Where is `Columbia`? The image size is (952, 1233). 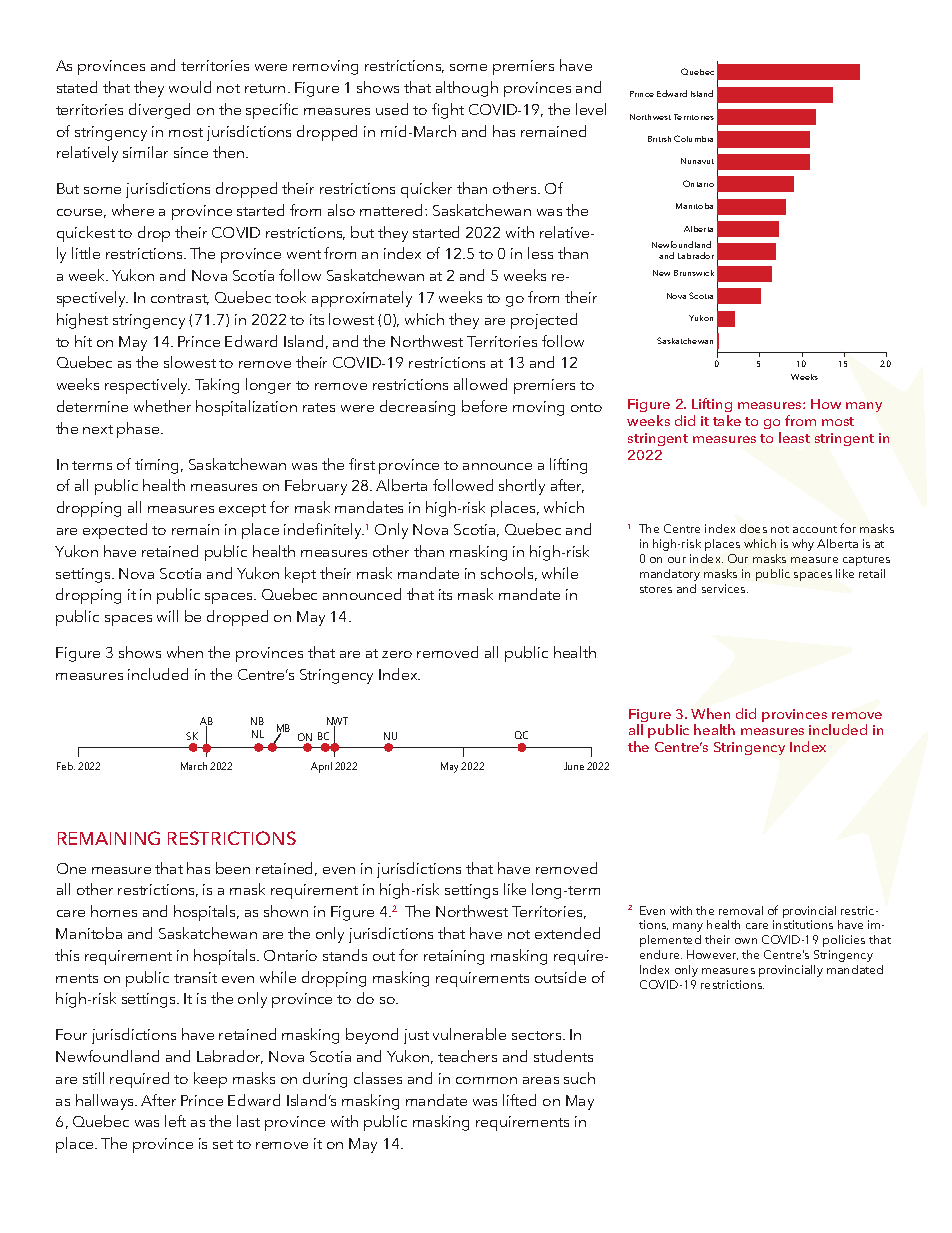
Columbia is located at coordinates (693, 138).
